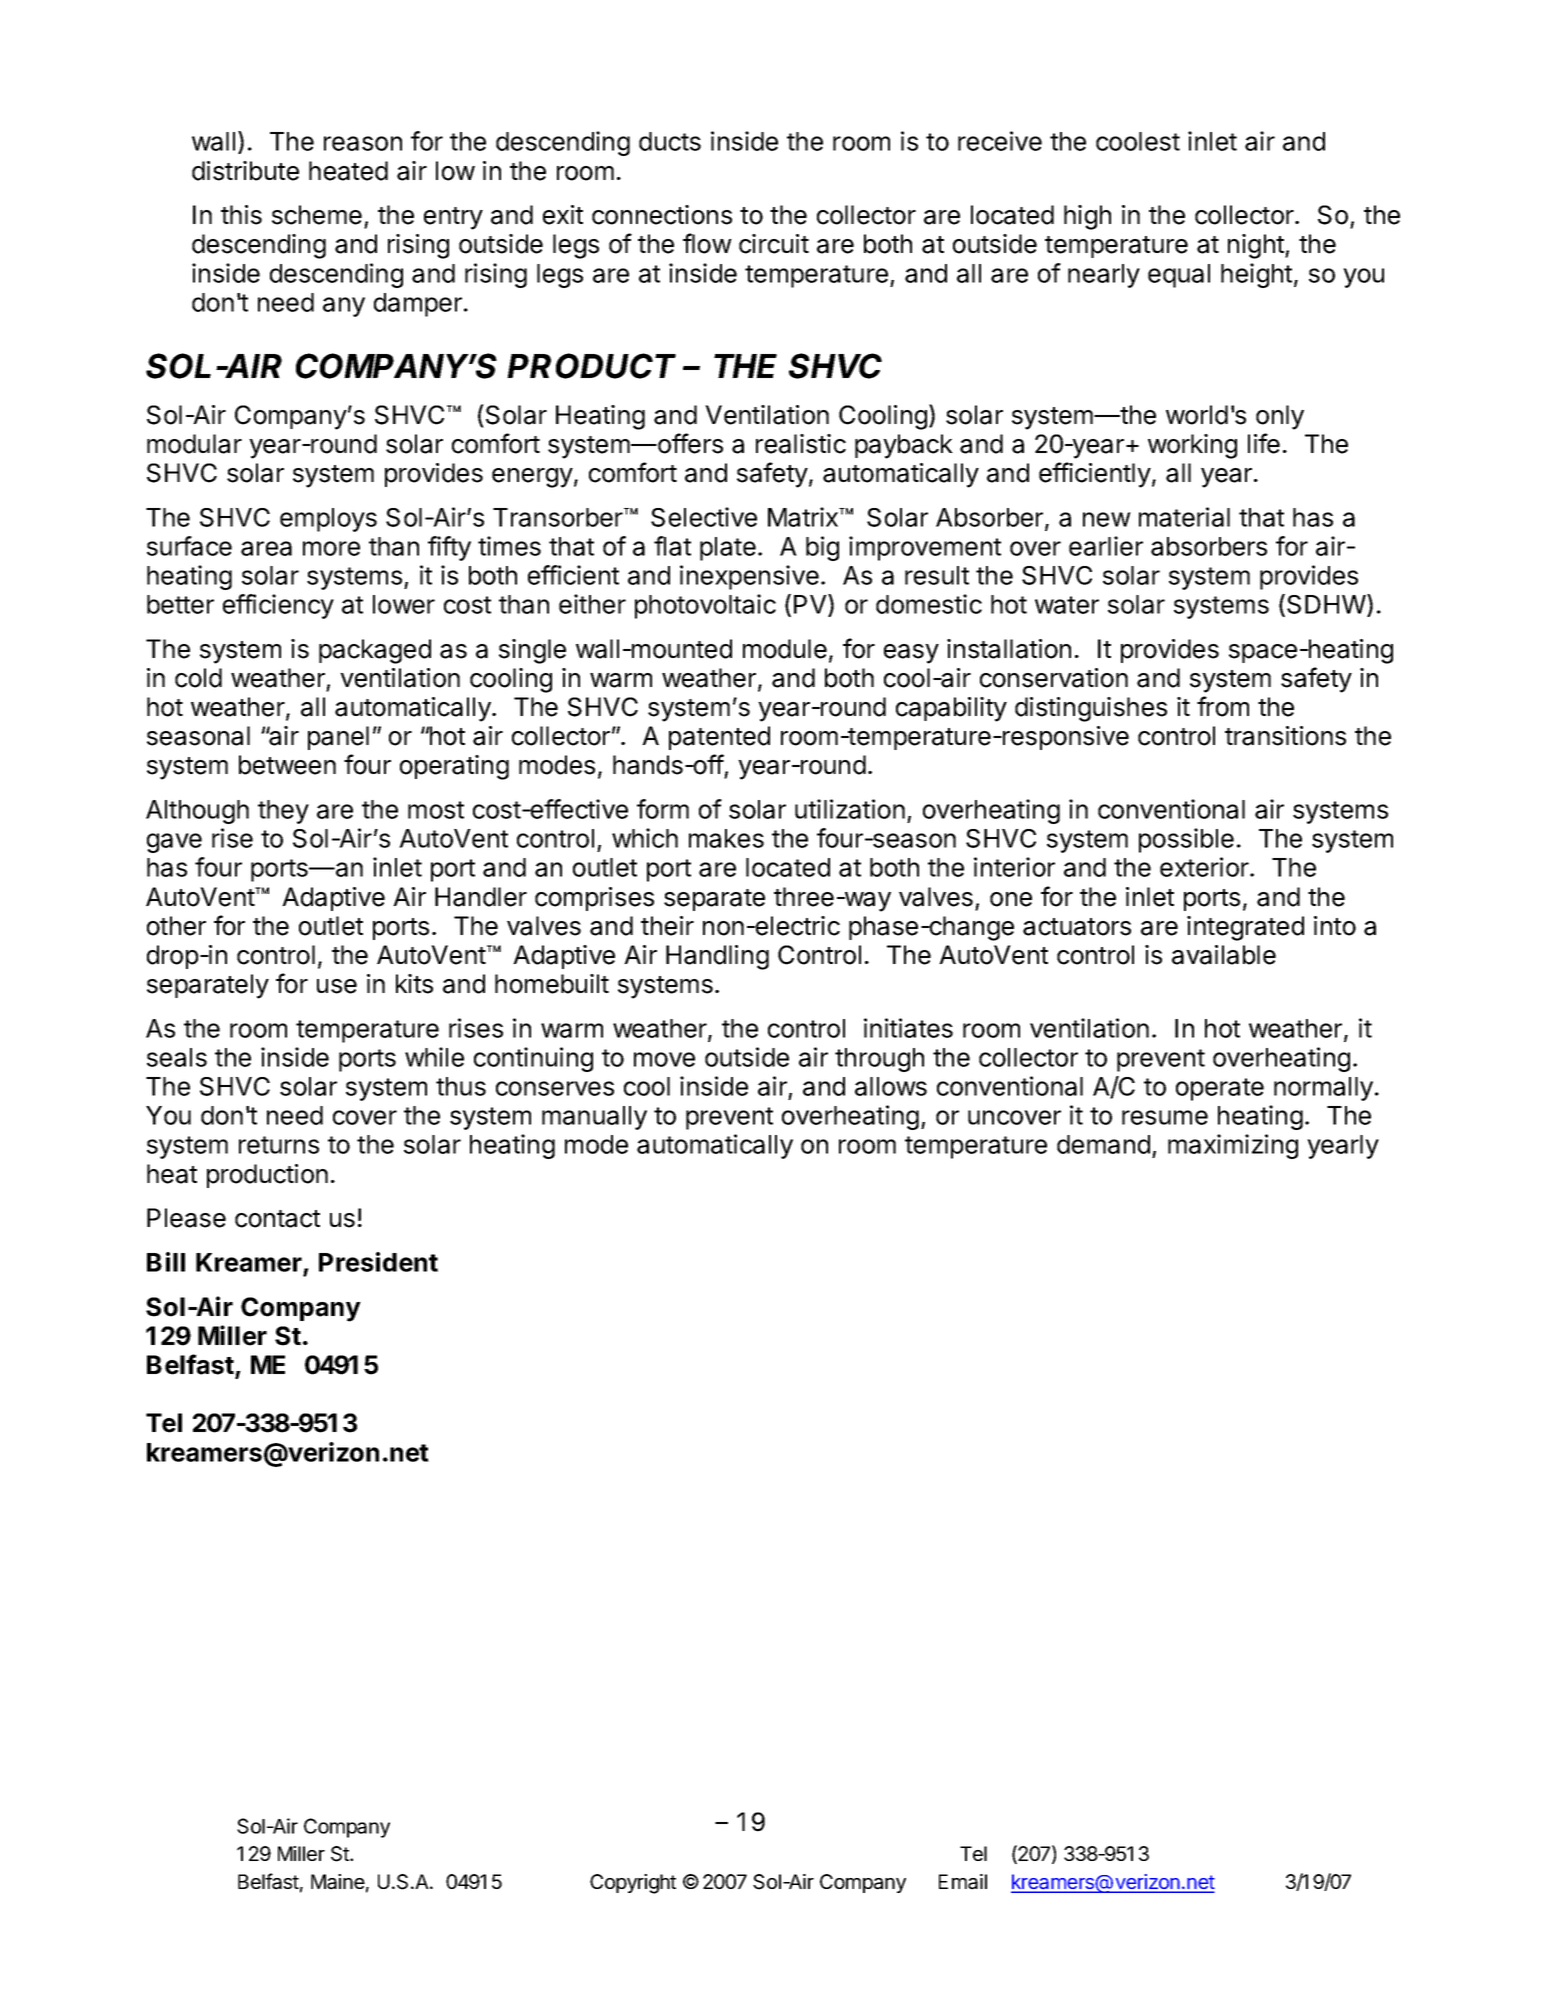 The width and height of the page is (1548, 2004). Describe the element at coordinates (1224, 955) in the page. I see `available` at that location.
